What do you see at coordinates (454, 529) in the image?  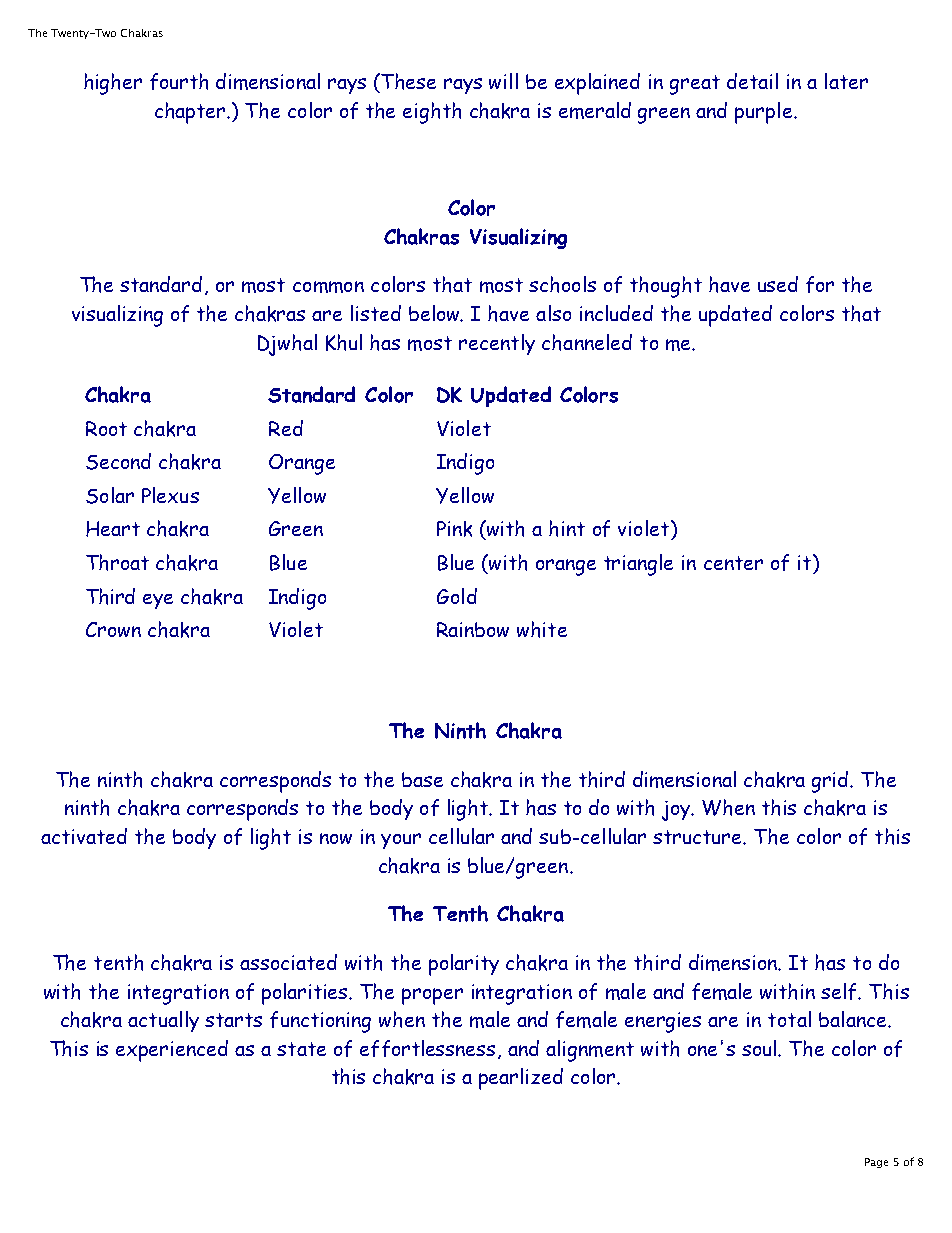 I see `Pink` at bounding box center [454, 529].
